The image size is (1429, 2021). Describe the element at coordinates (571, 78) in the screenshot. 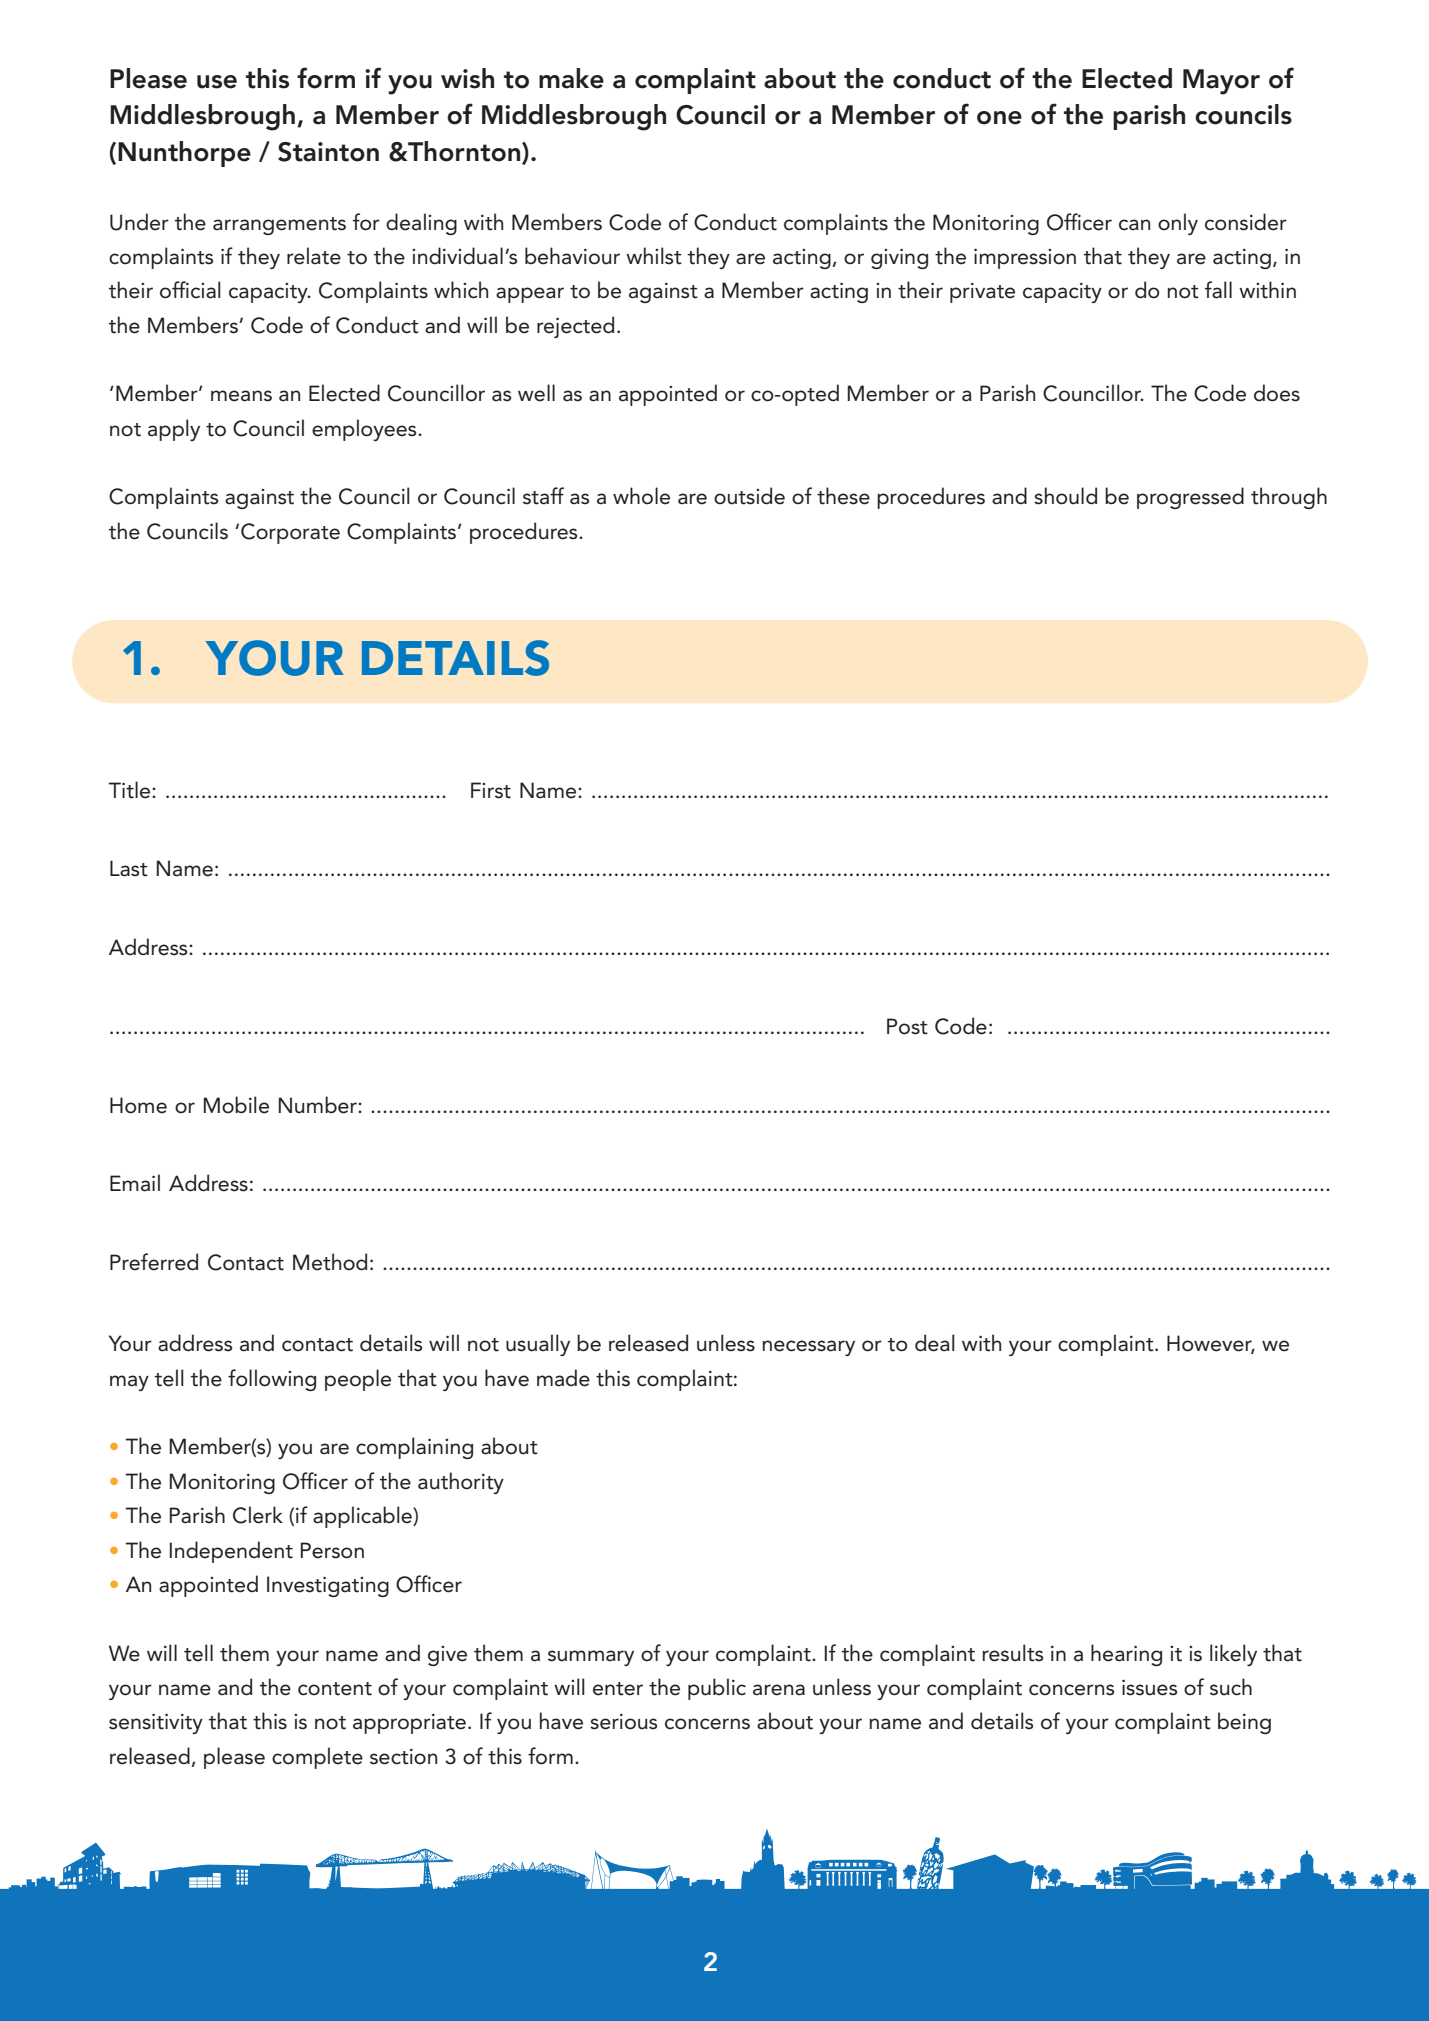

I see `make` at that location.
